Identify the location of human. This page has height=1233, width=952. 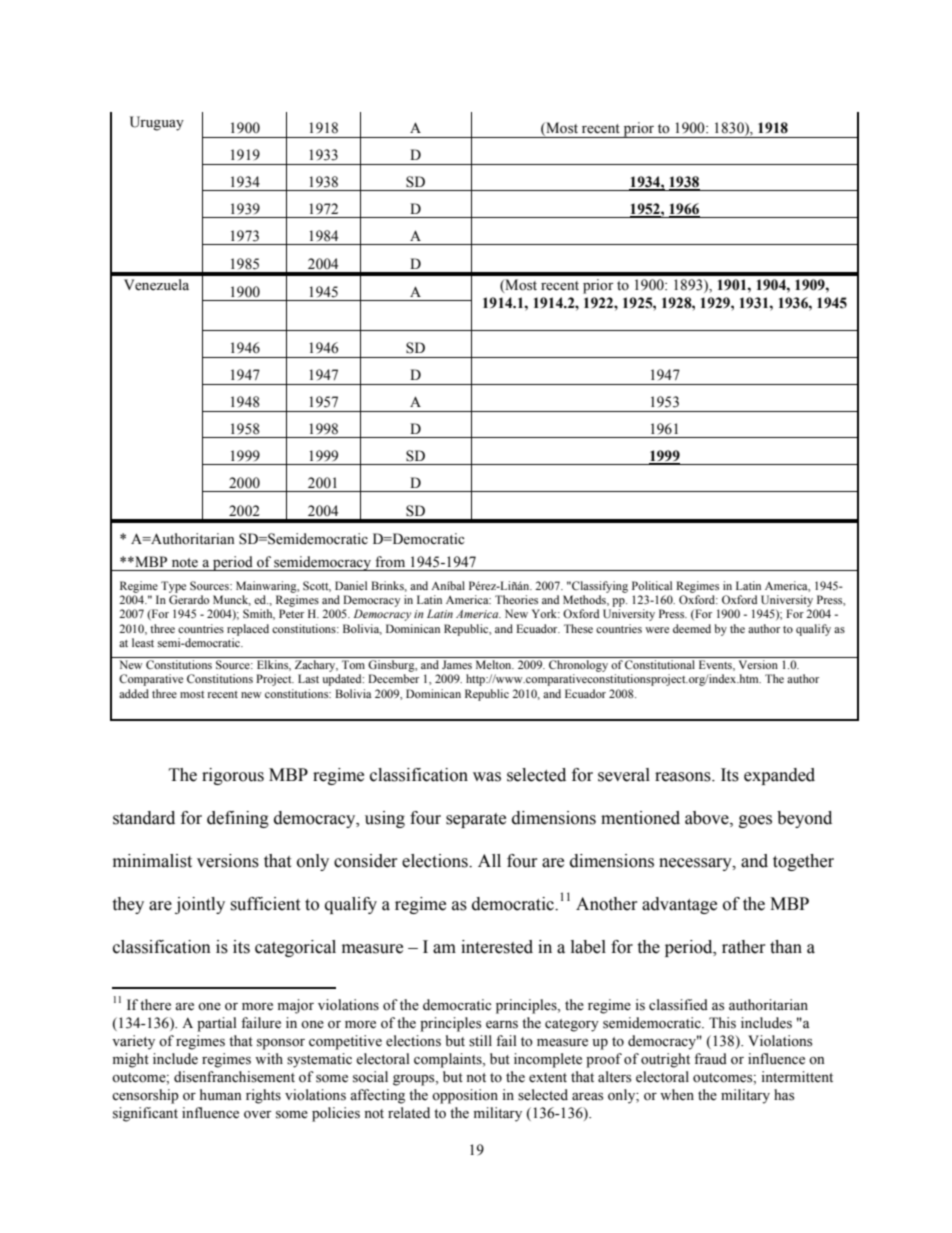
(221, 1094).
